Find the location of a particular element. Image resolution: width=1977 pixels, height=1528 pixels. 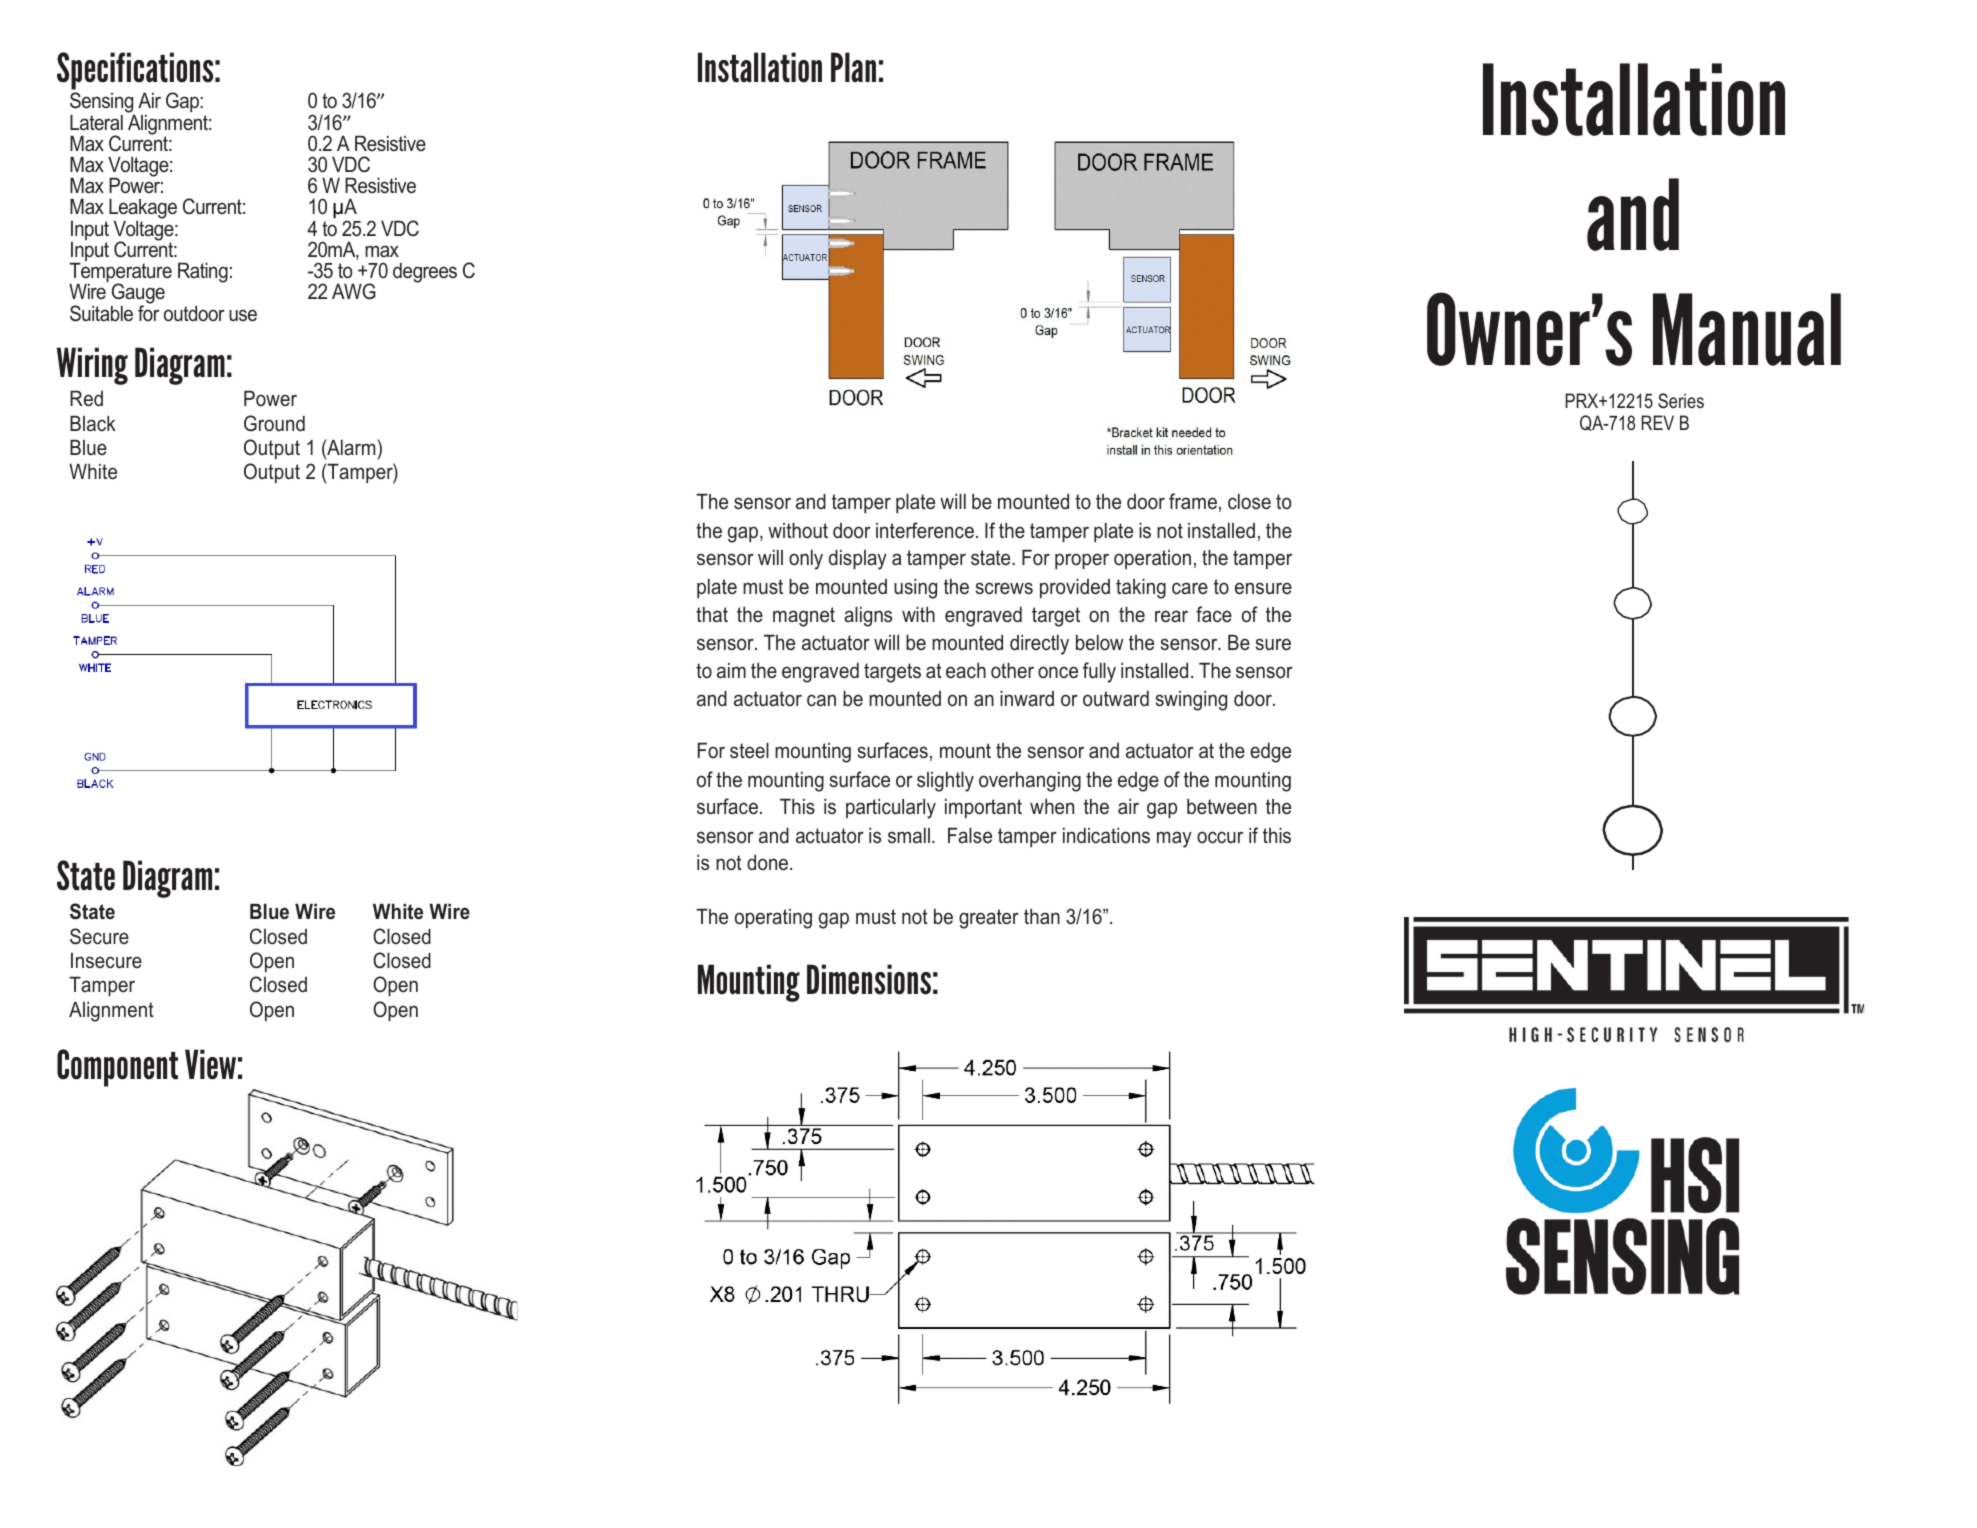

that is located at coordinates (712, 614).
